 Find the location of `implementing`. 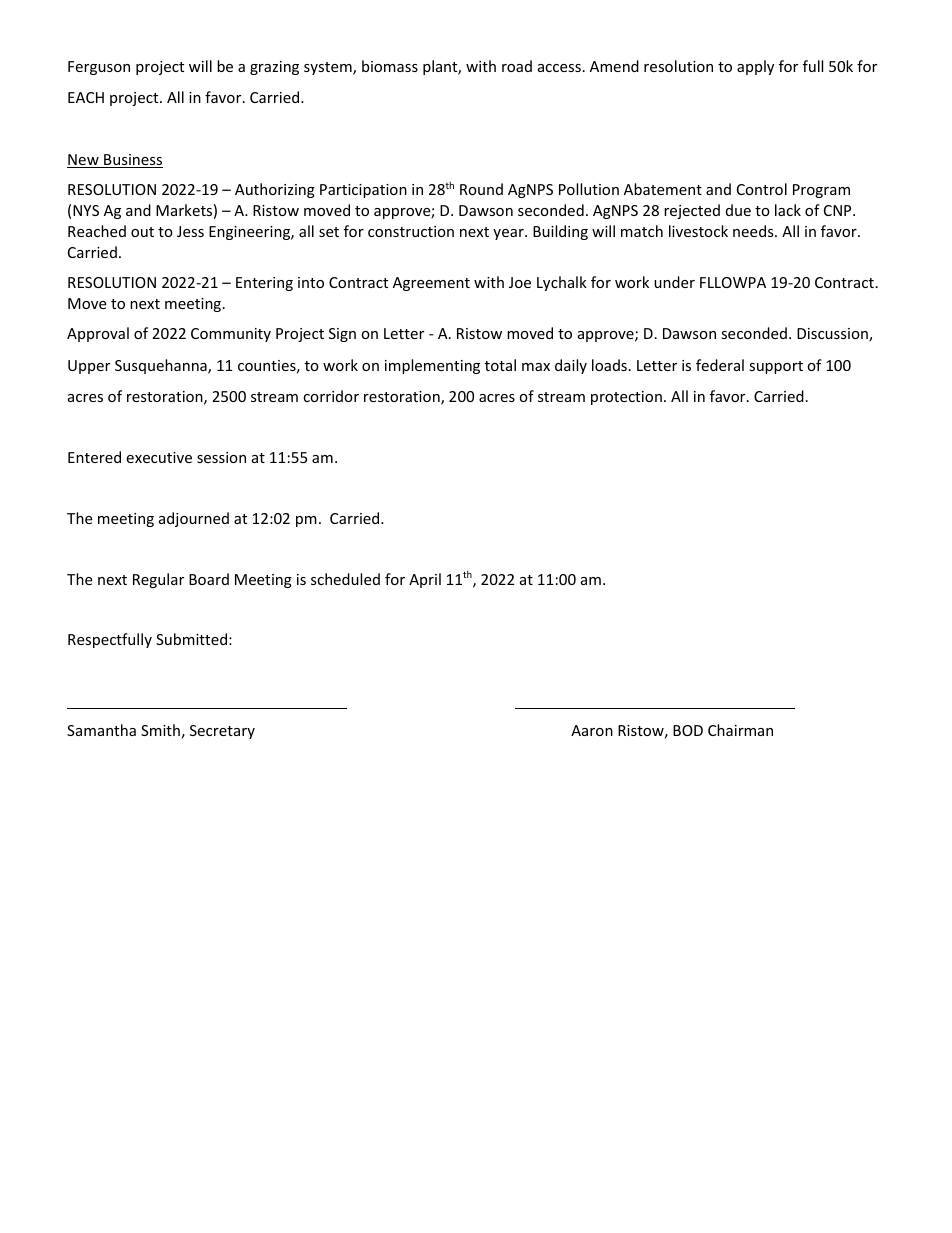

implementing is located at coordinates (432, 366).
